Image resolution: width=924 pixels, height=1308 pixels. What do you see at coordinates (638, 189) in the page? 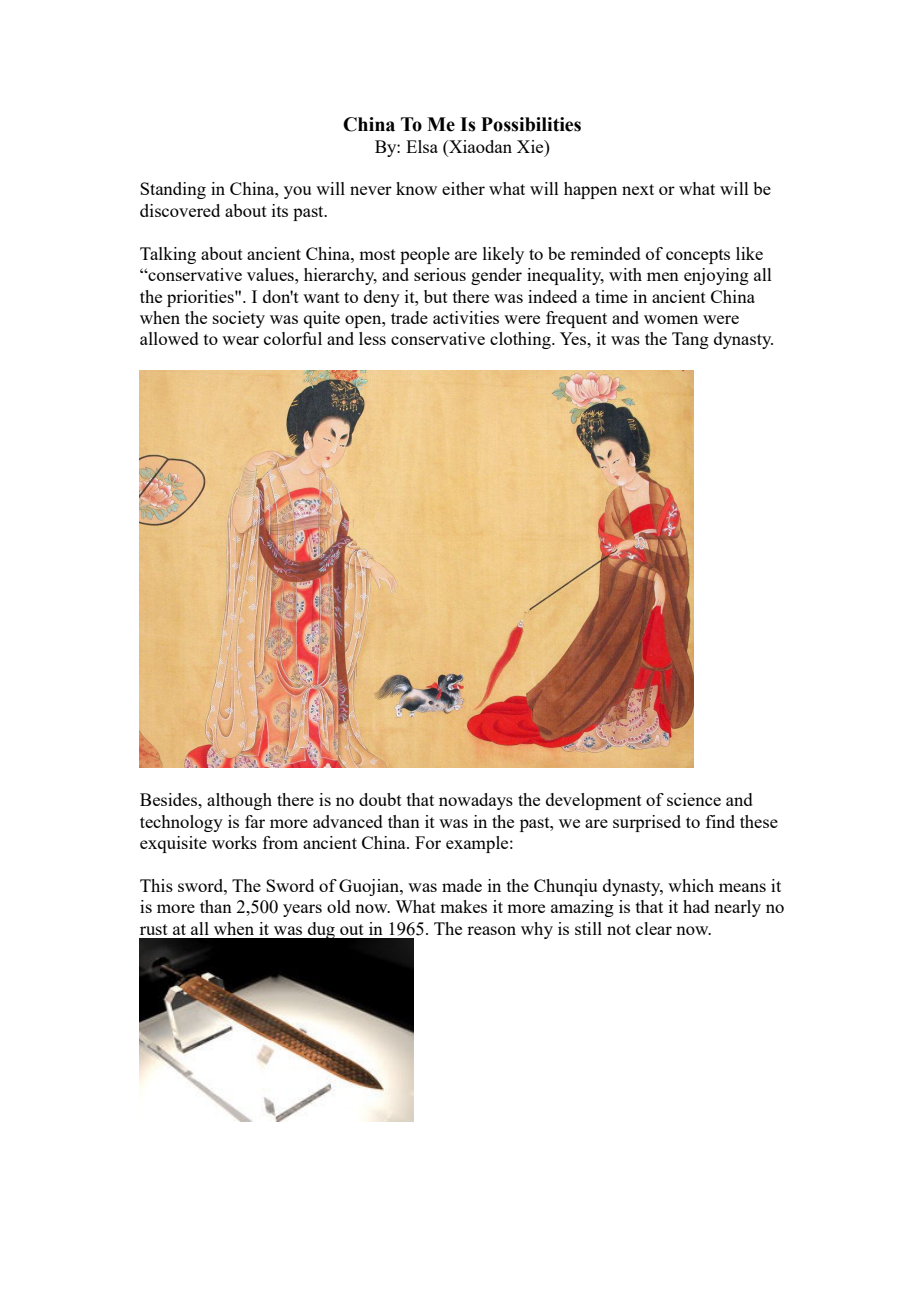
I see `next` at bounding box center [638, 189].
